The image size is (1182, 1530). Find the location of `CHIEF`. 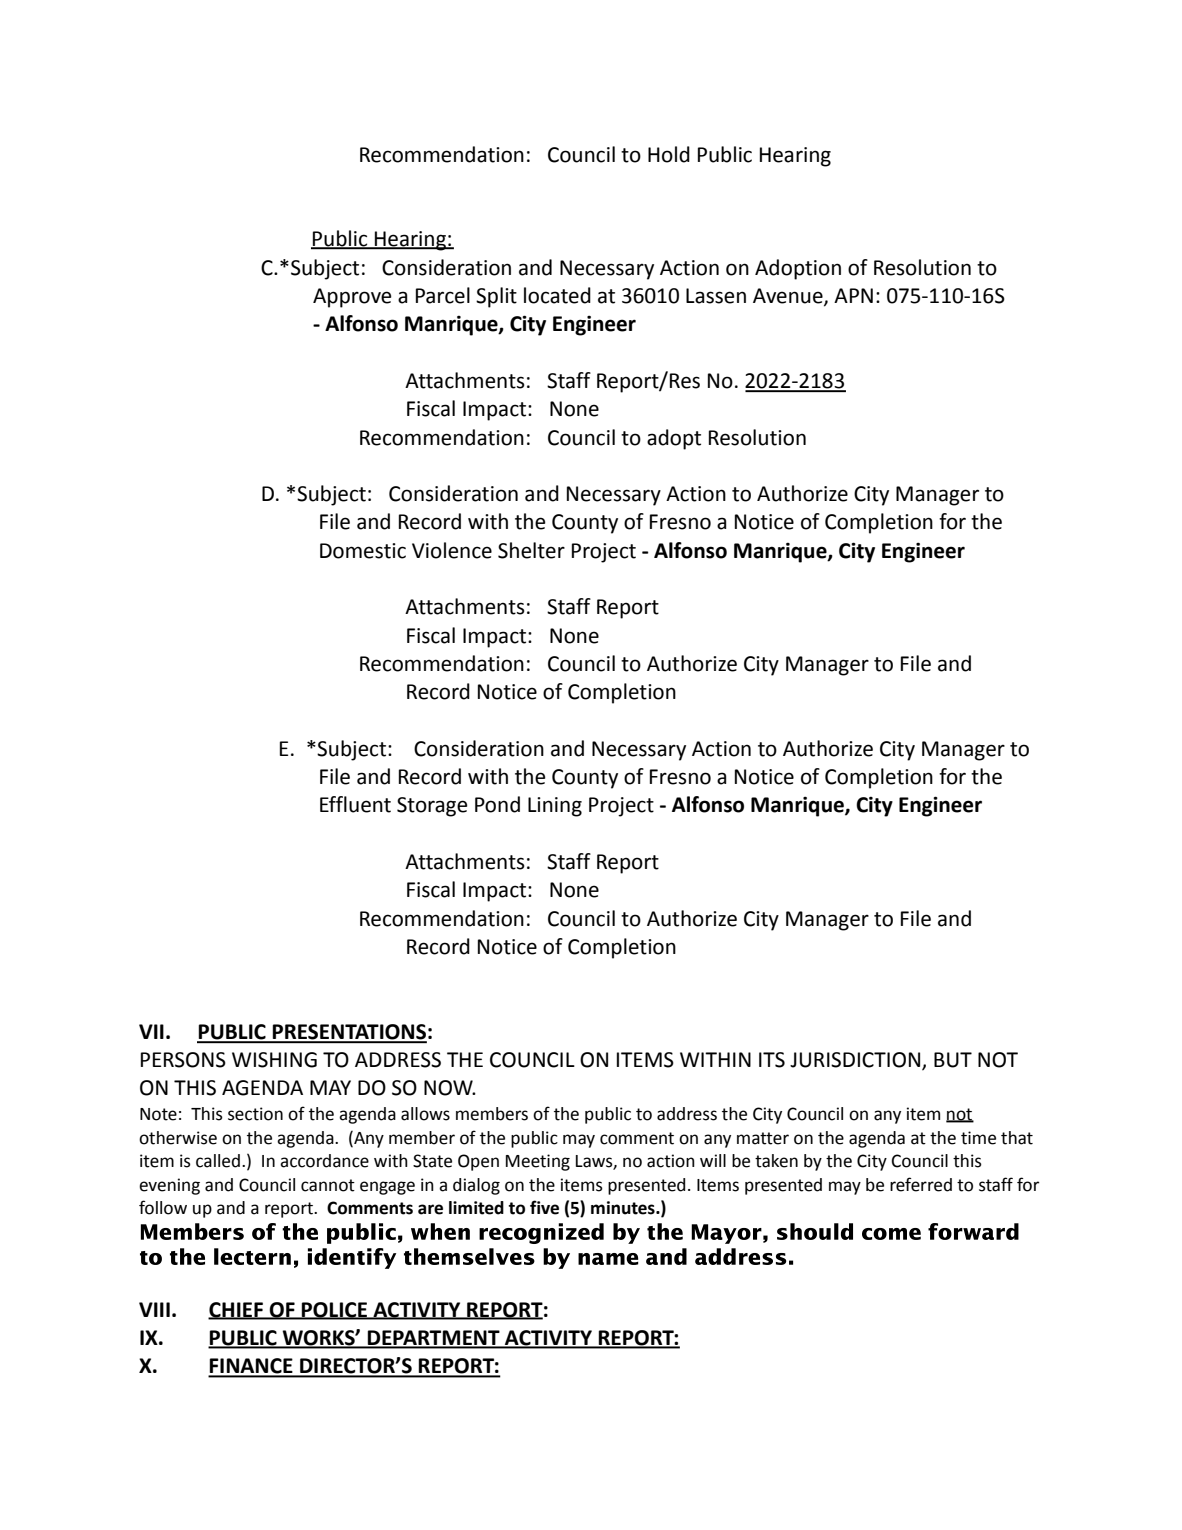

CHIEF is located at coordinates (237, 1310).
